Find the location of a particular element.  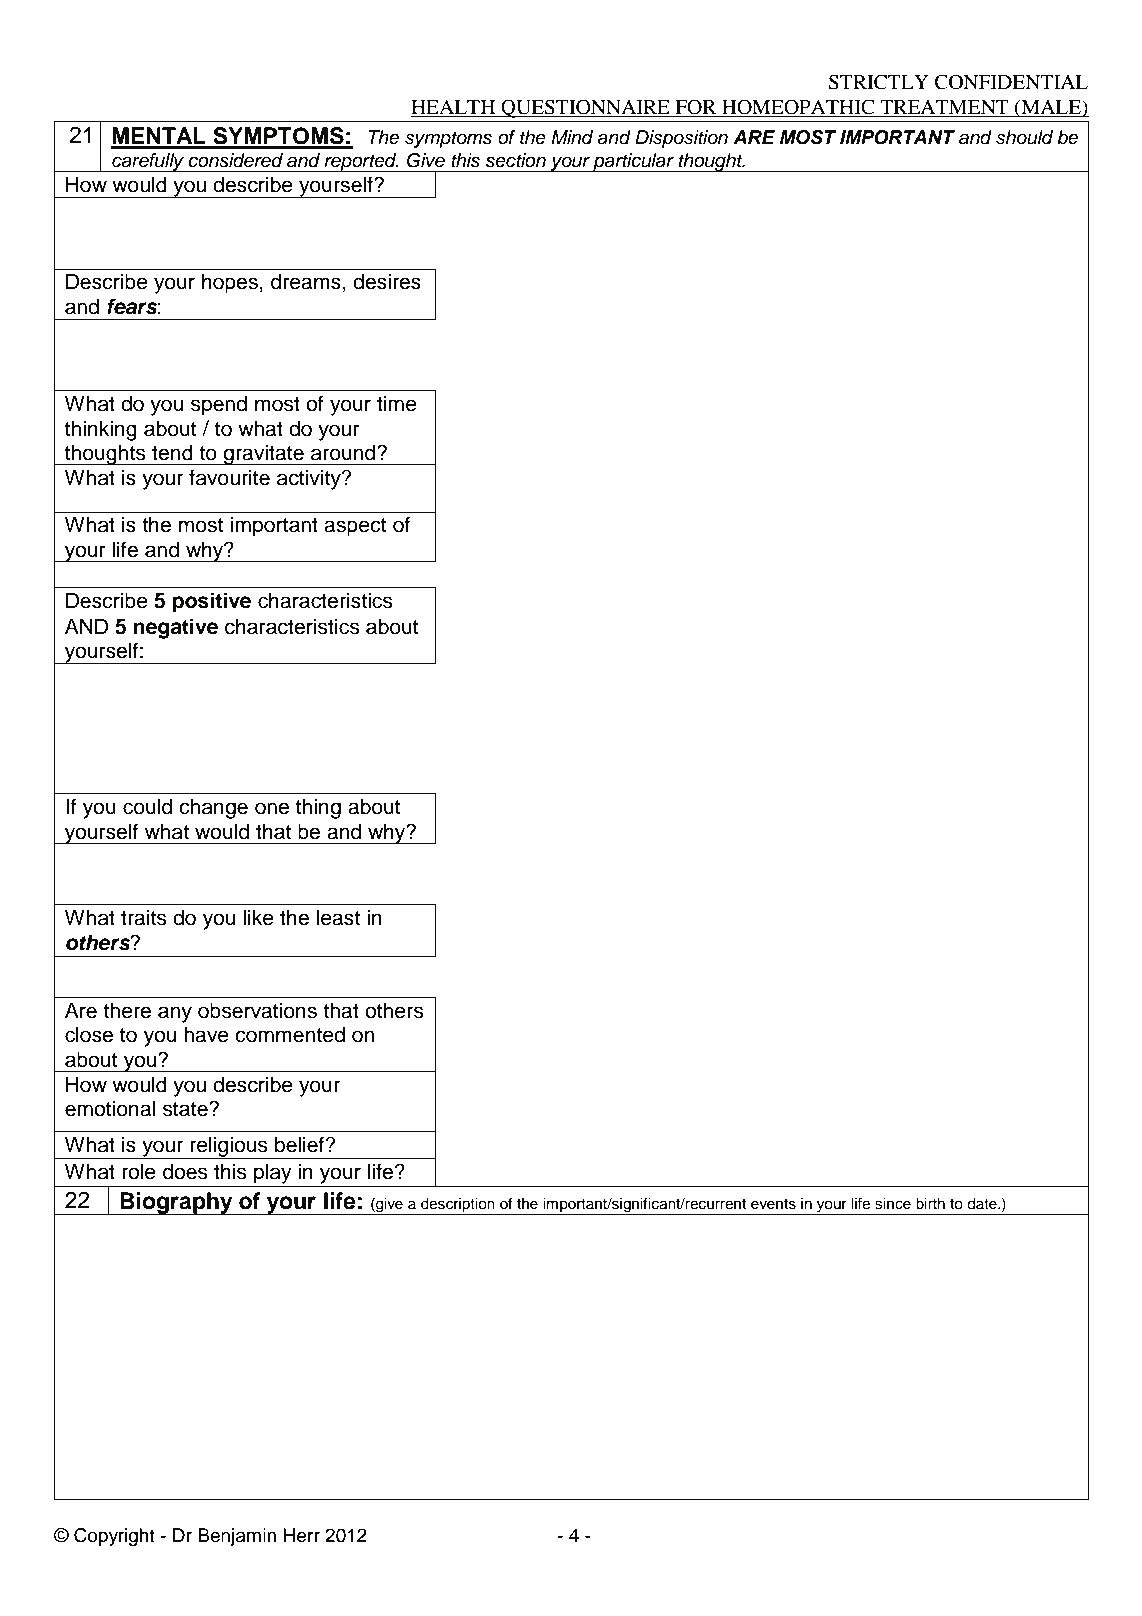

Mind is located at coordinates (572, 137).
